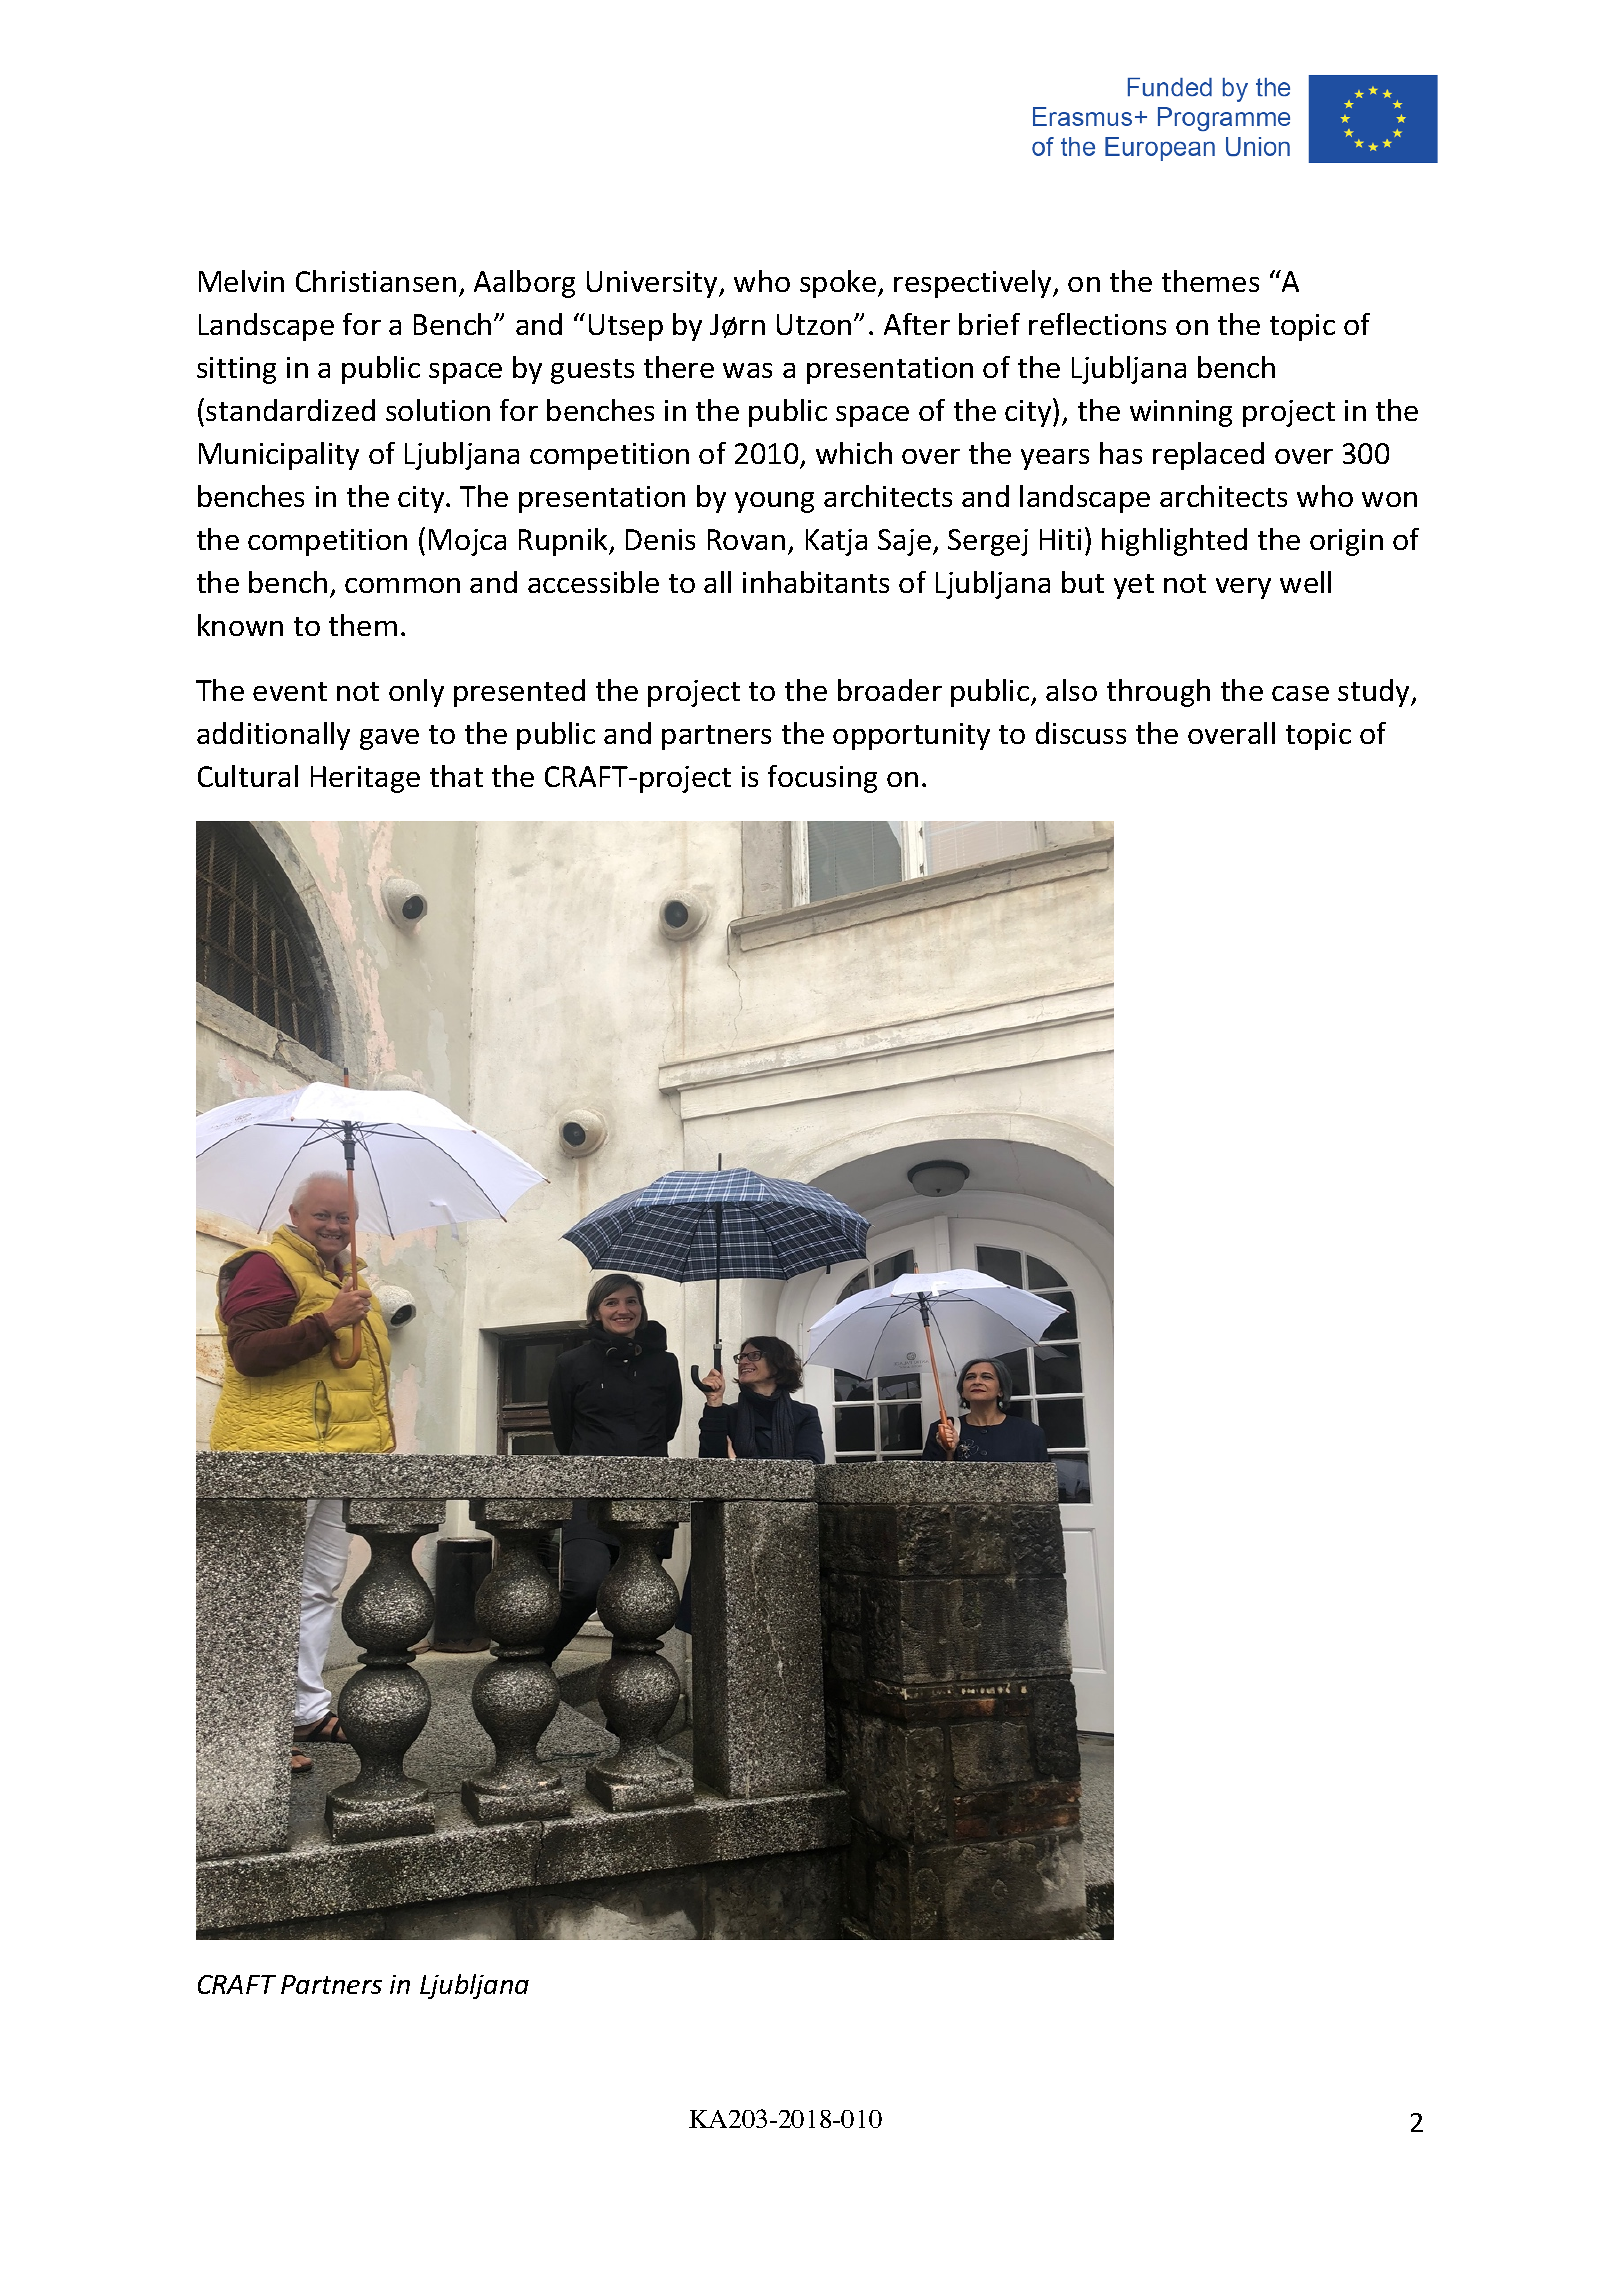 The width and height of the page is (1620, 2293). What do you see at coordinates (838, 284) in the page?
I see `spoke` at bounding box center [838, 284].
